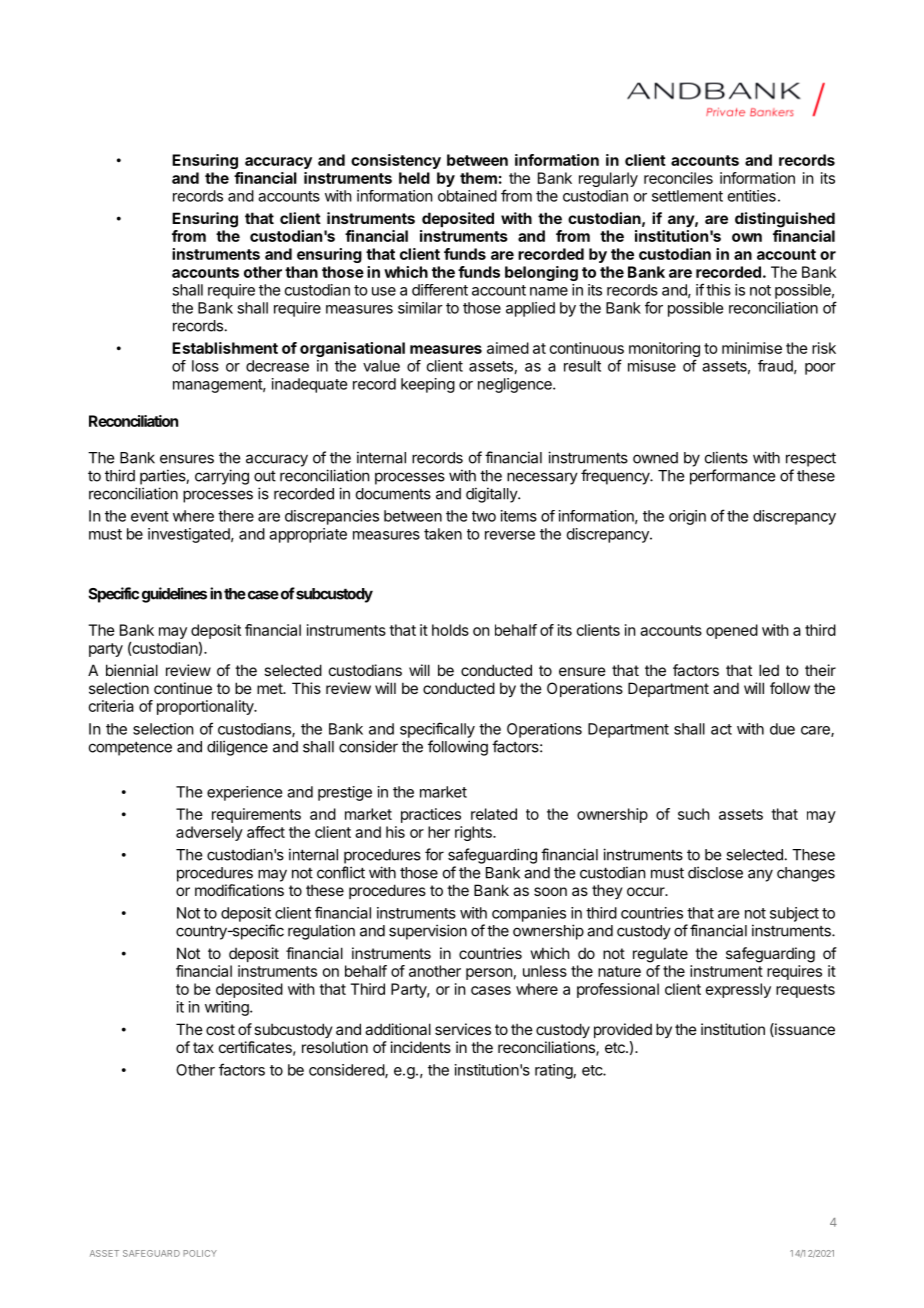 Image resolution: width=924 pixels, height=1308 pixels. I want to click on obtained, so click(467, 196).
